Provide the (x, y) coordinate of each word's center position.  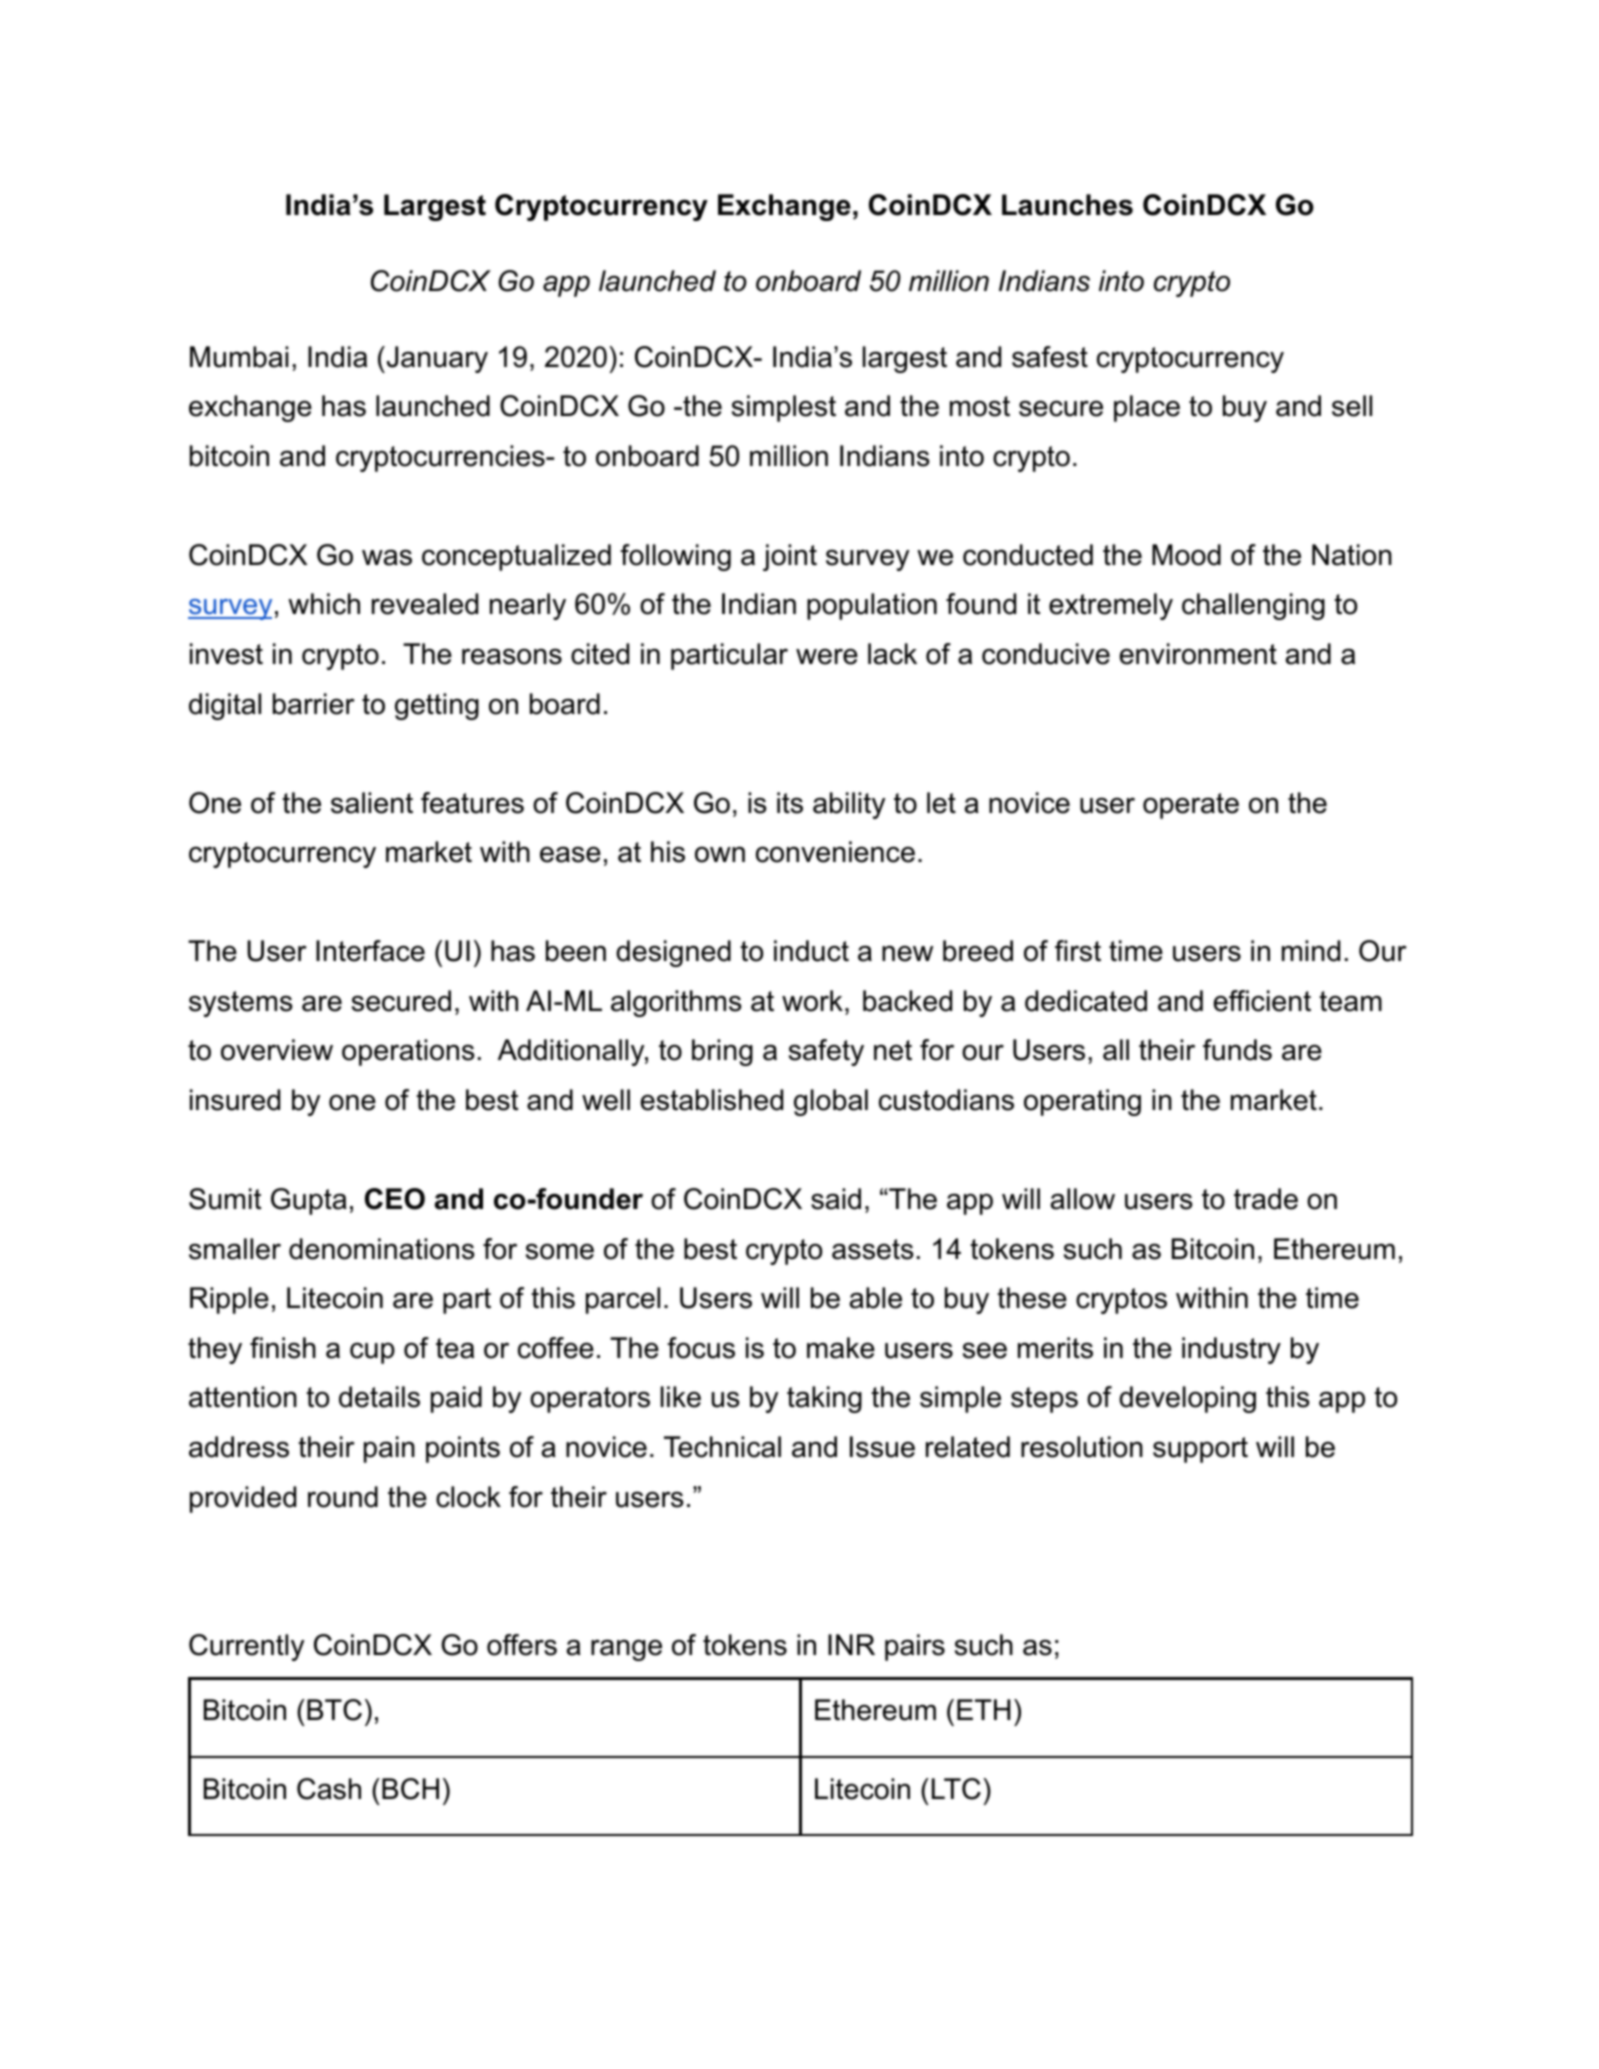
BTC (334, 1710)
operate (1191, 806)
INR (851, 1644)
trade (1266, 1199)
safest (1050, 357)
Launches (1067, 205)
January (436, 359)
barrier (314, 704)
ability (849, 805)
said (836, 1199)
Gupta (309, 1201)
